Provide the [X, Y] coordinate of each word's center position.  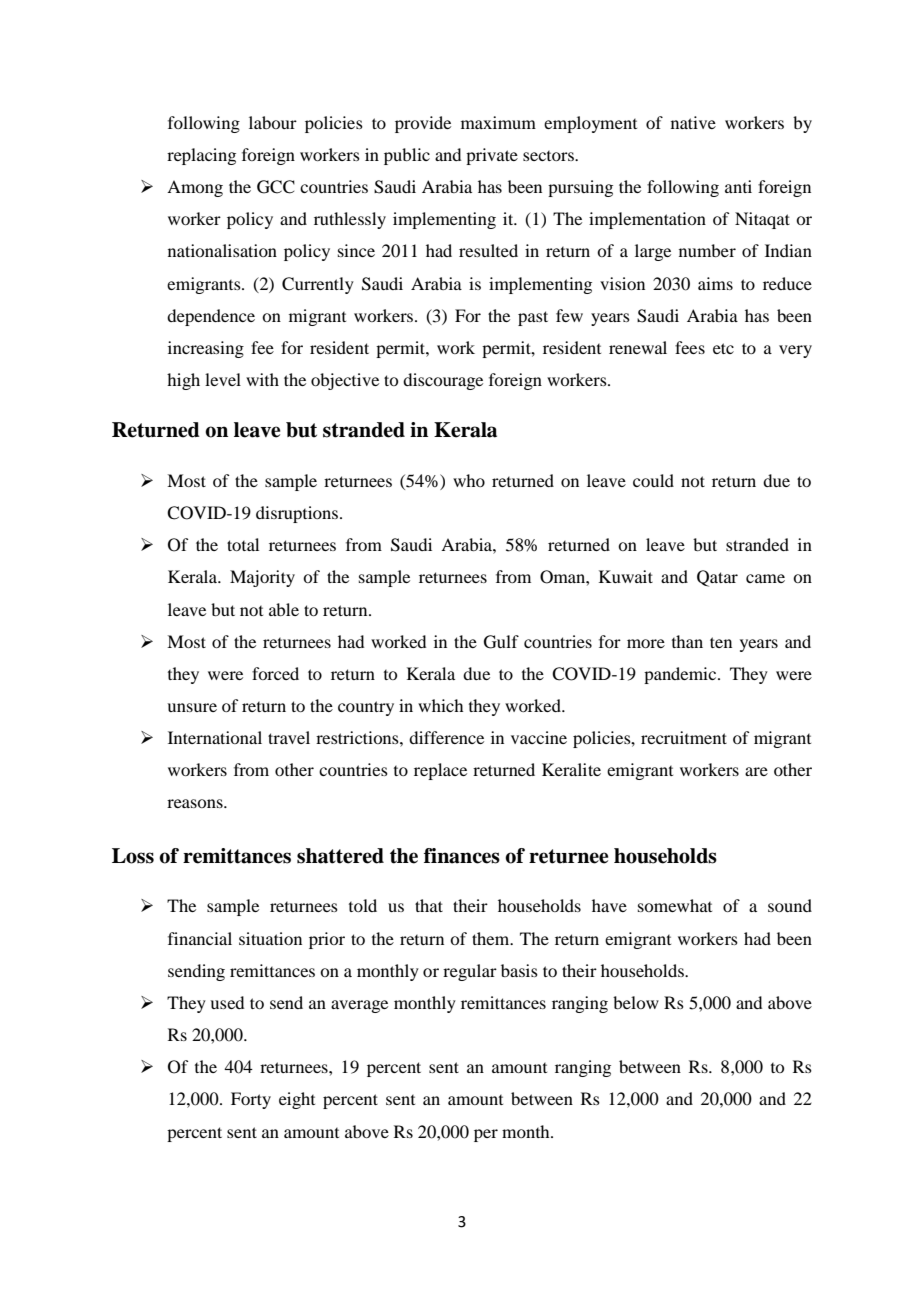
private [492, 156]
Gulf [501, 642]
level [223, 379]
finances [462, 856]
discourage [443, 381]
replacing [201, 156]
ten [721, 642]
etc [723, 348]
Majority [262, 578]
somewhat [675, 905]
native [693, 122]
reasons [196, 803]
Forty [251, 1100]
